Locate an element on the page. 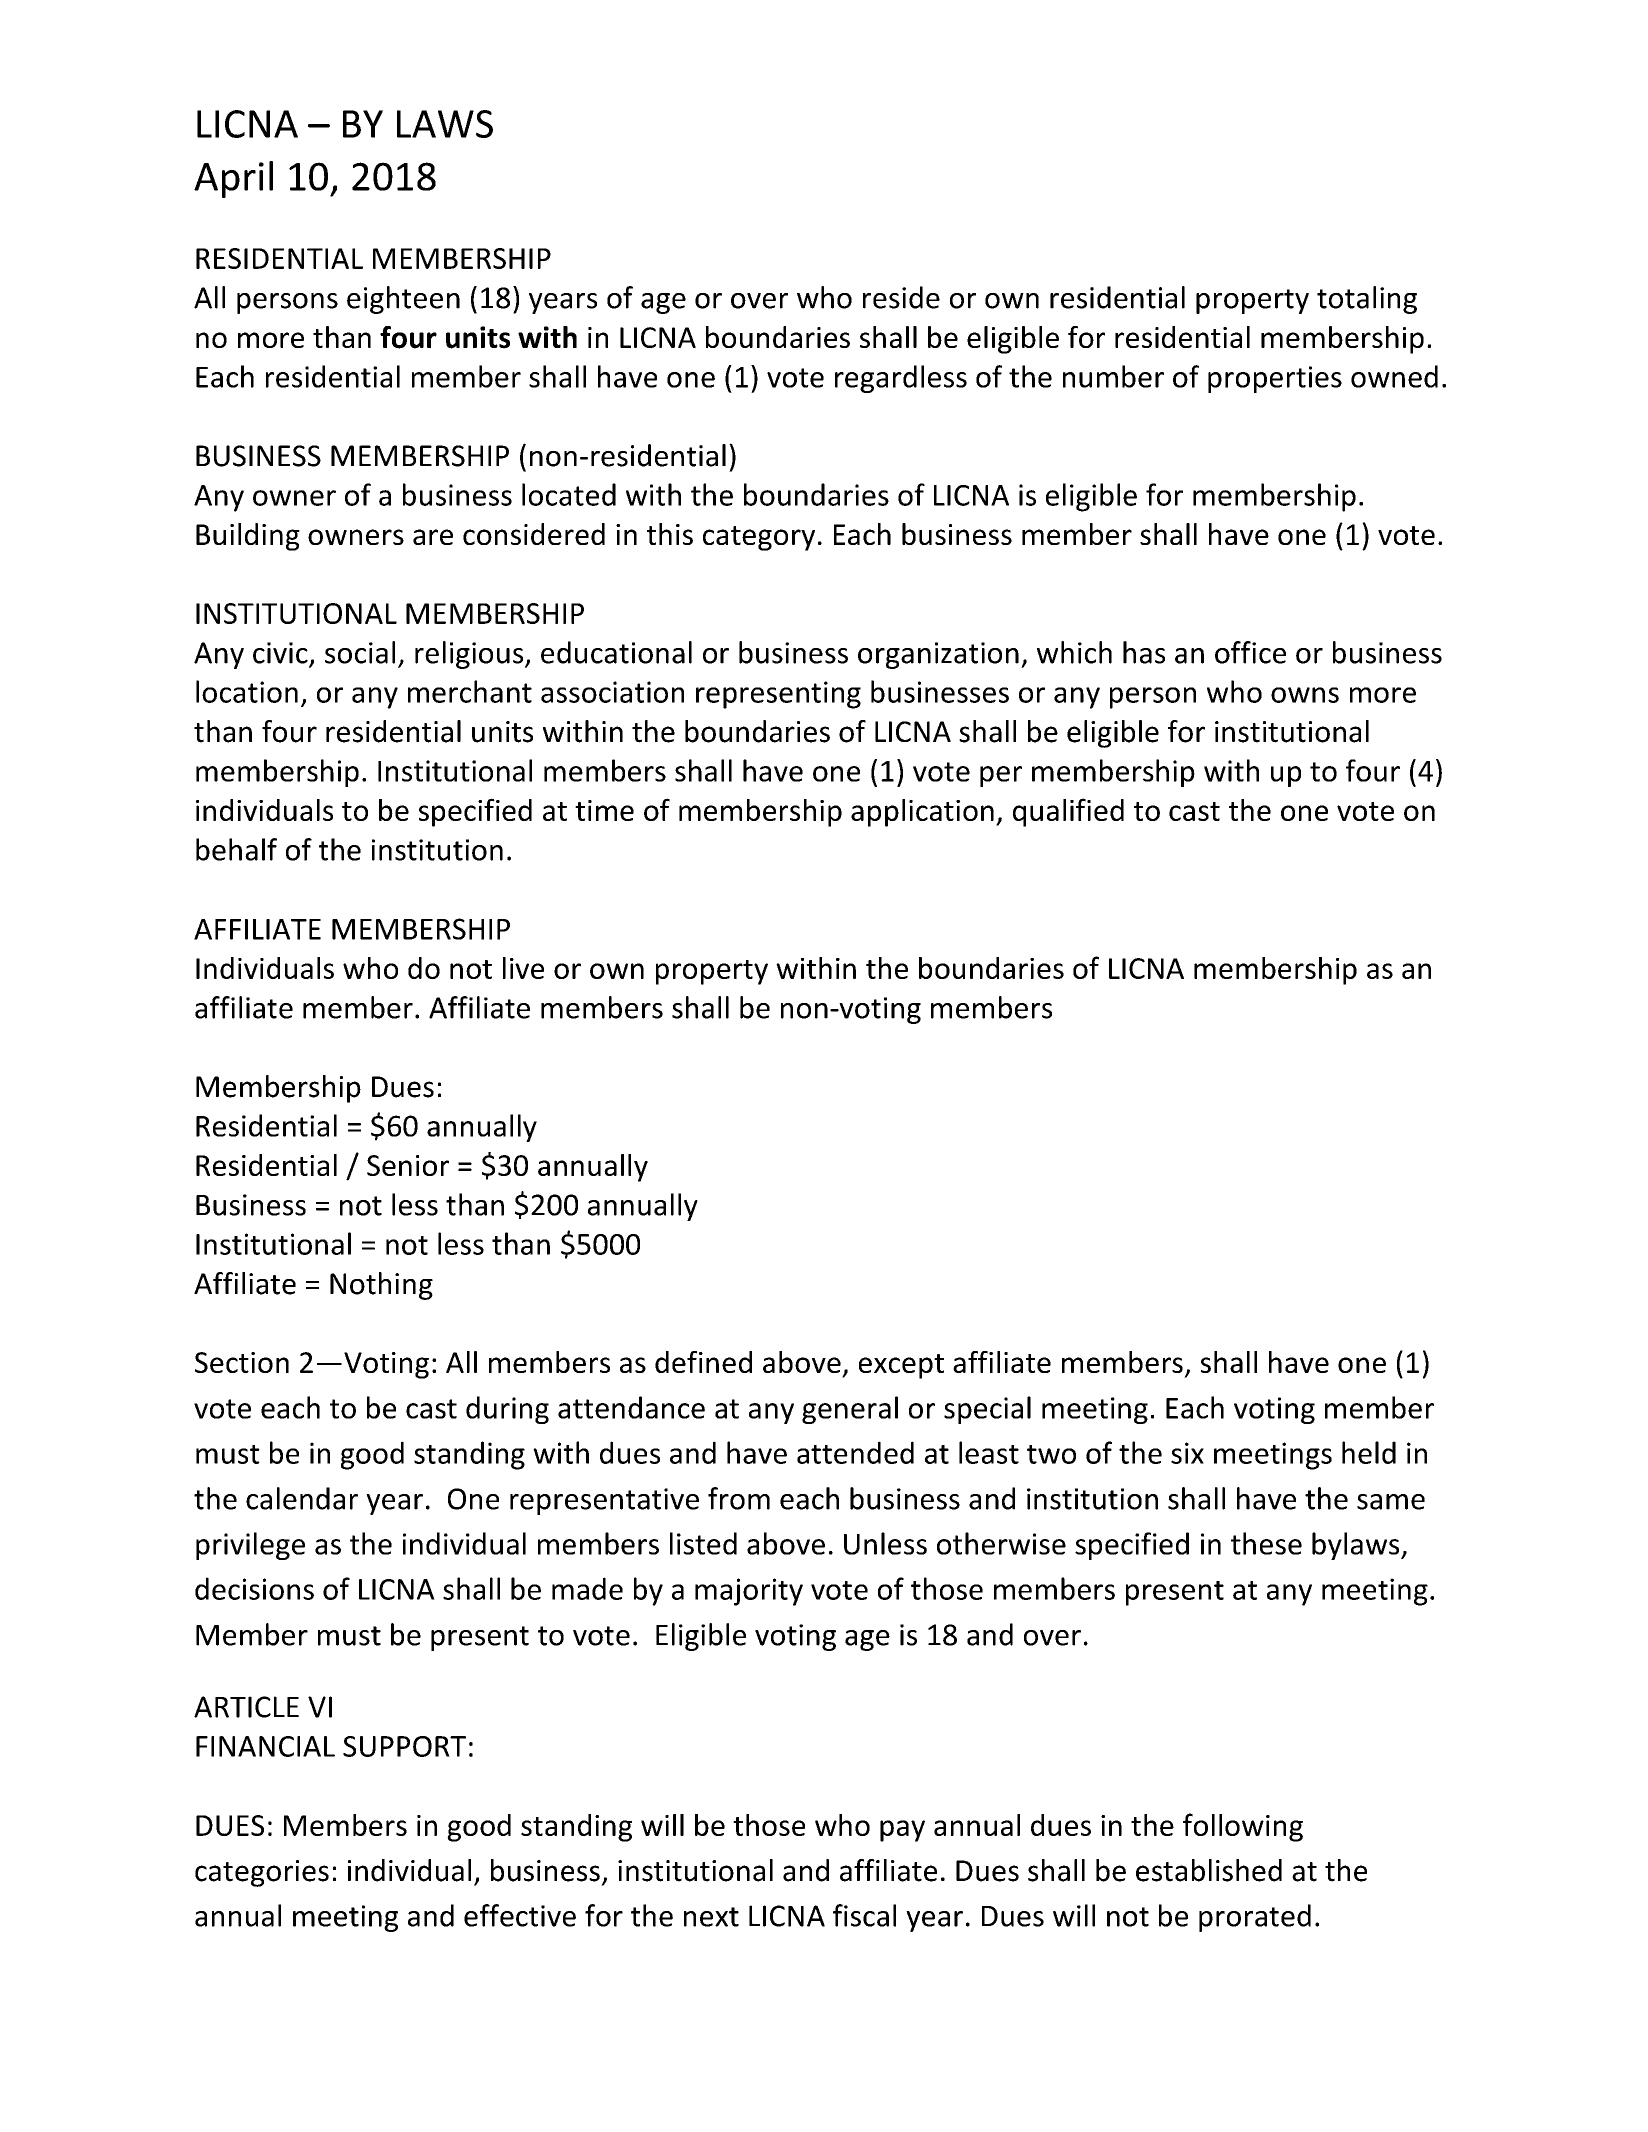  live is located at coordinates (523, 968).
